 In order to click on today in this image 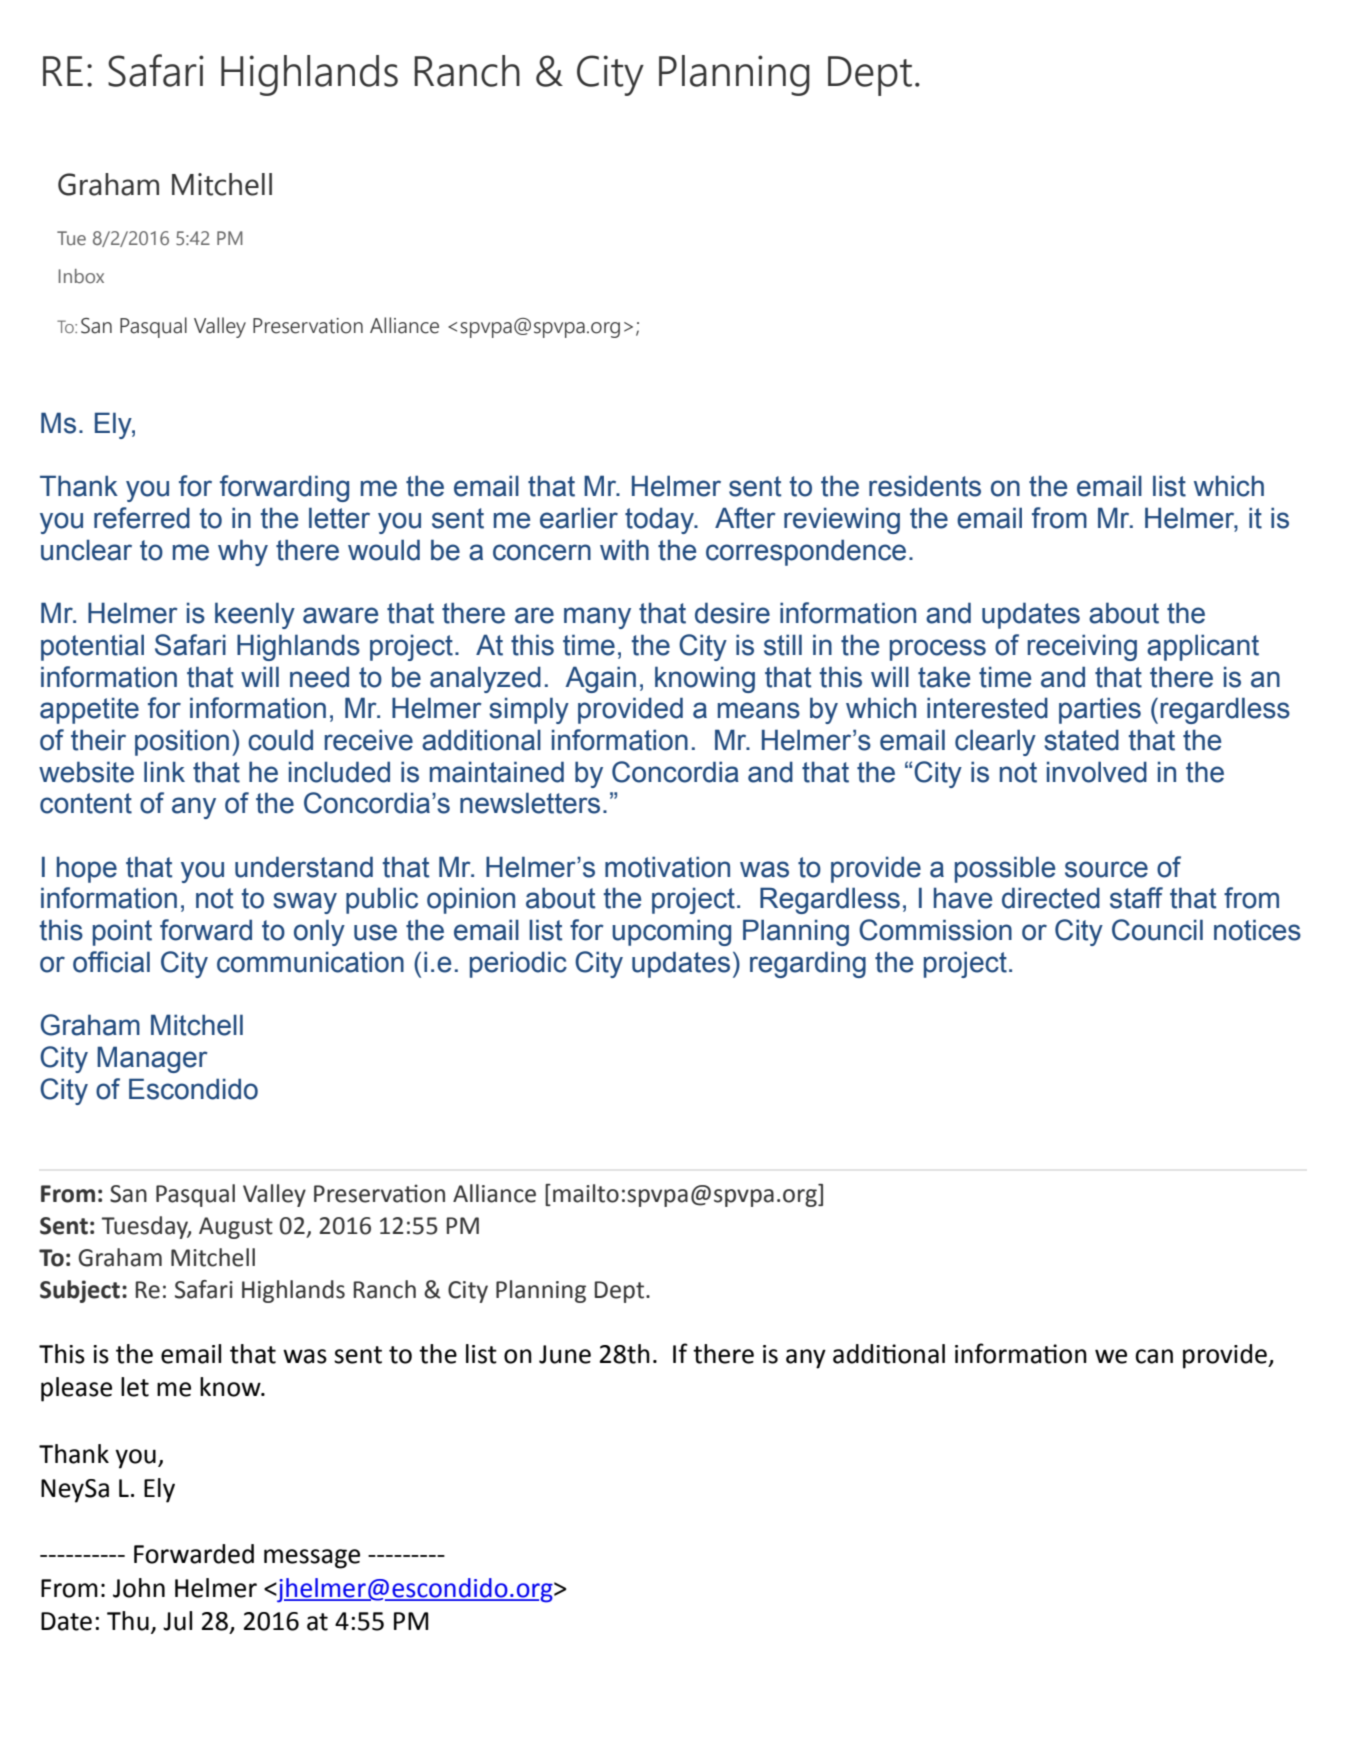, I will do `click(660, 520)`.
